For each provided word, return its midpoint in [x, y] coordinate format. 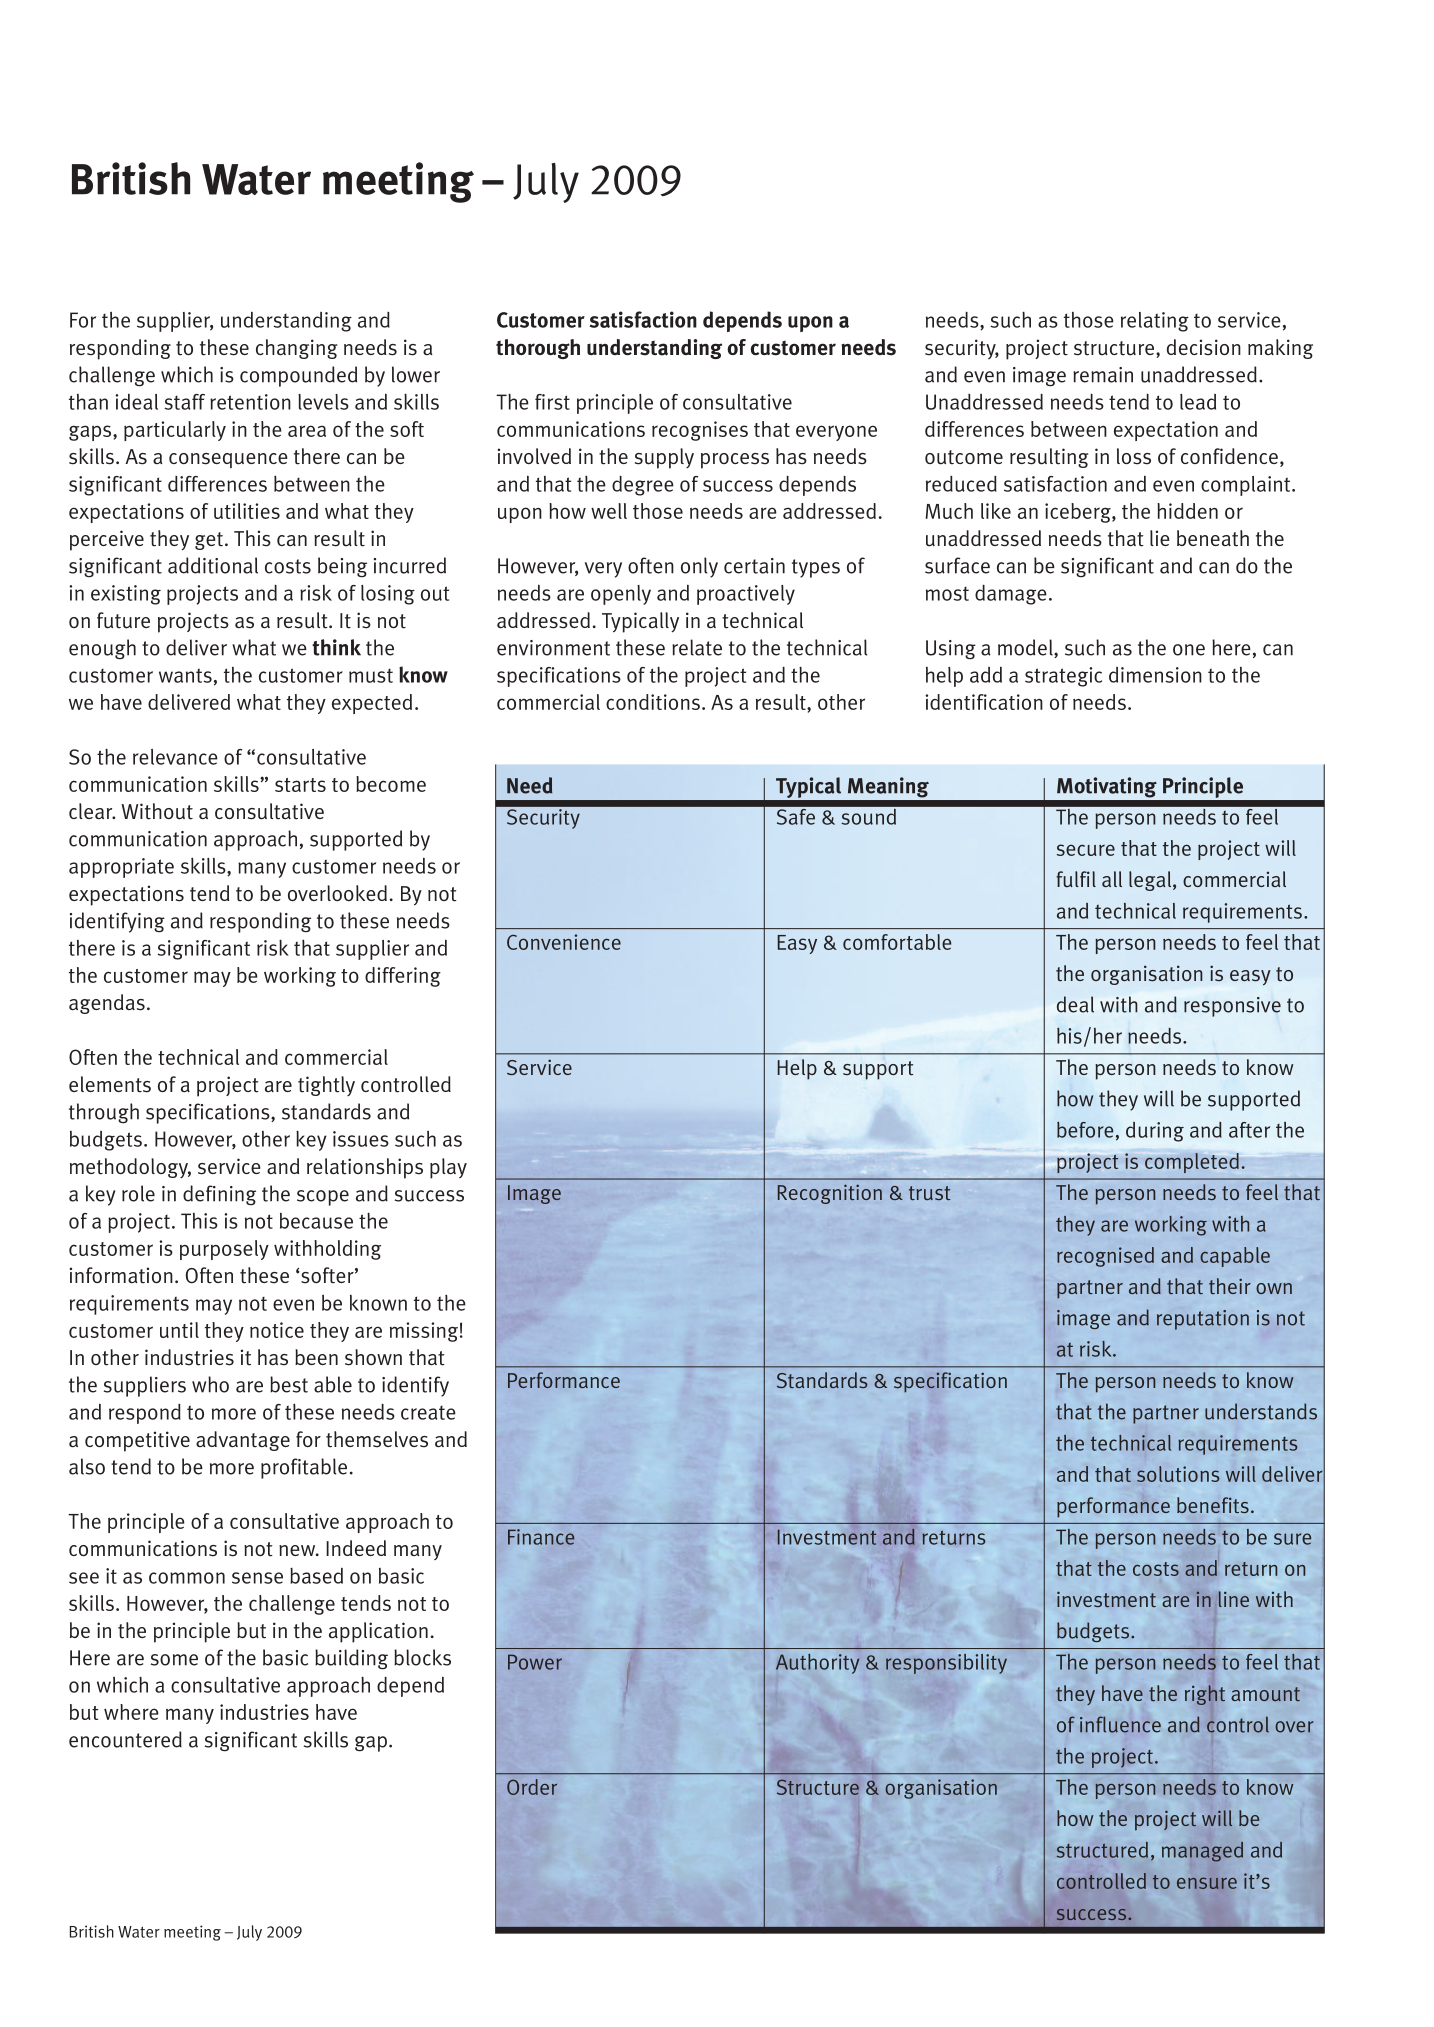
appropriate [121, 868]
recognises [700, 431]
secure [1086, 850]
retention [250, 402]
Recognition [830, 1194]
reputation [1203, 1320]
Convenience [564, 942]
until [179, 1330]
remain [1103, 375]
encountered [125, 1739]
